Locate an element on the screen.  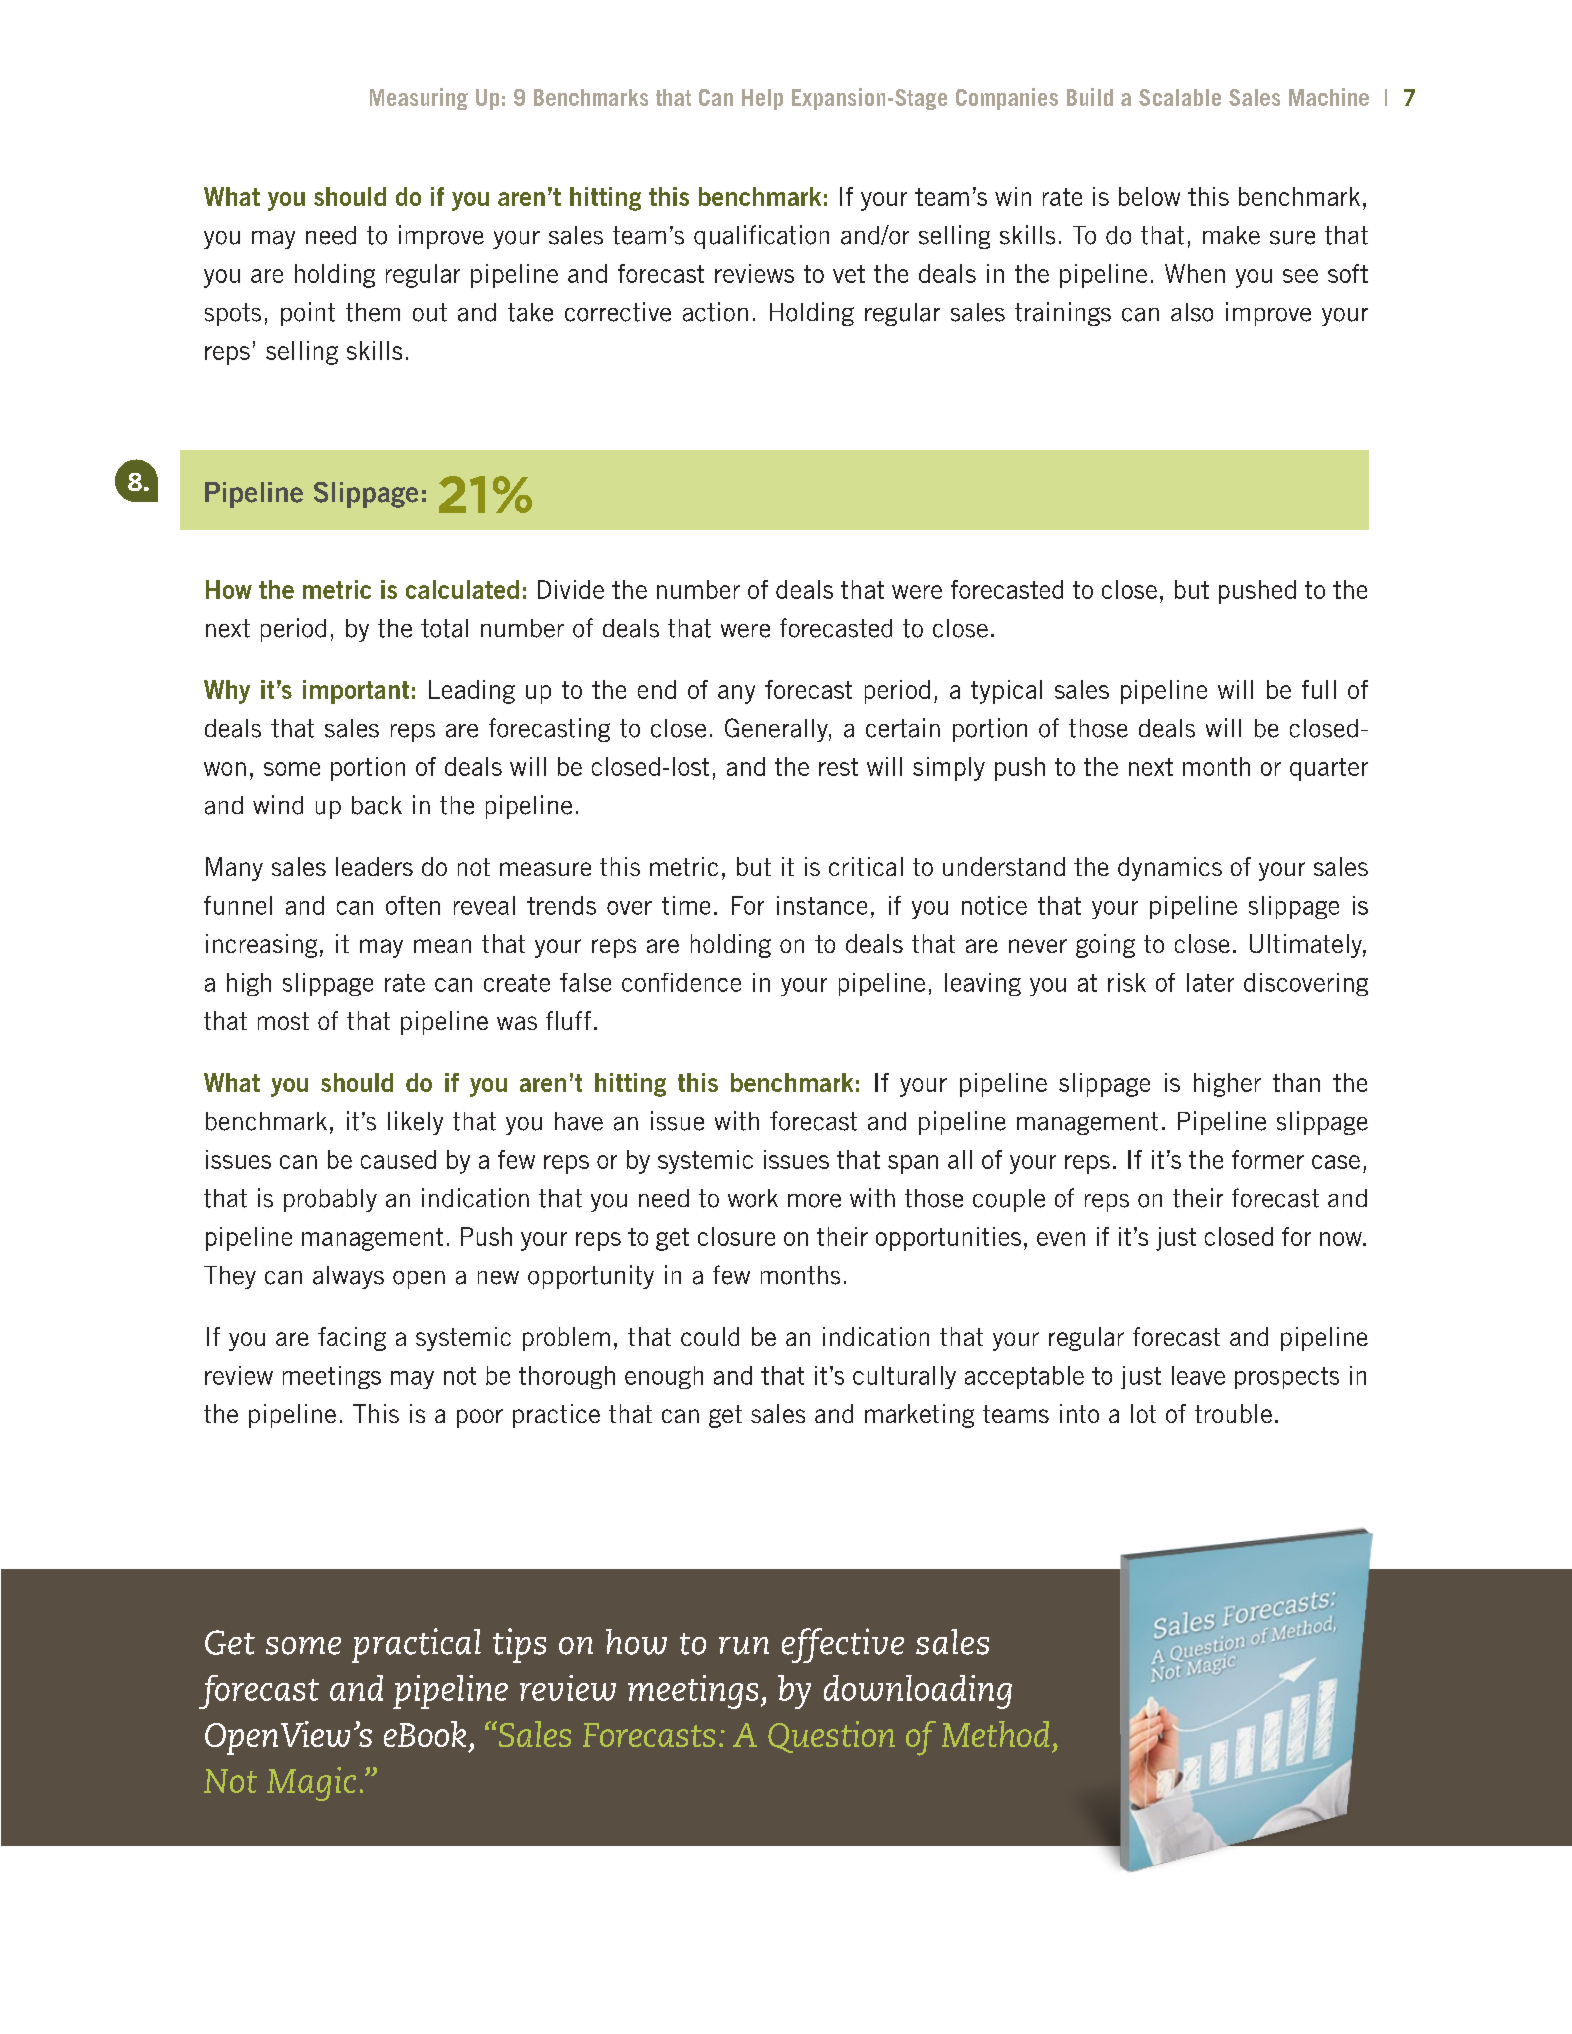
former is located at coordinates (1268, 1159).
